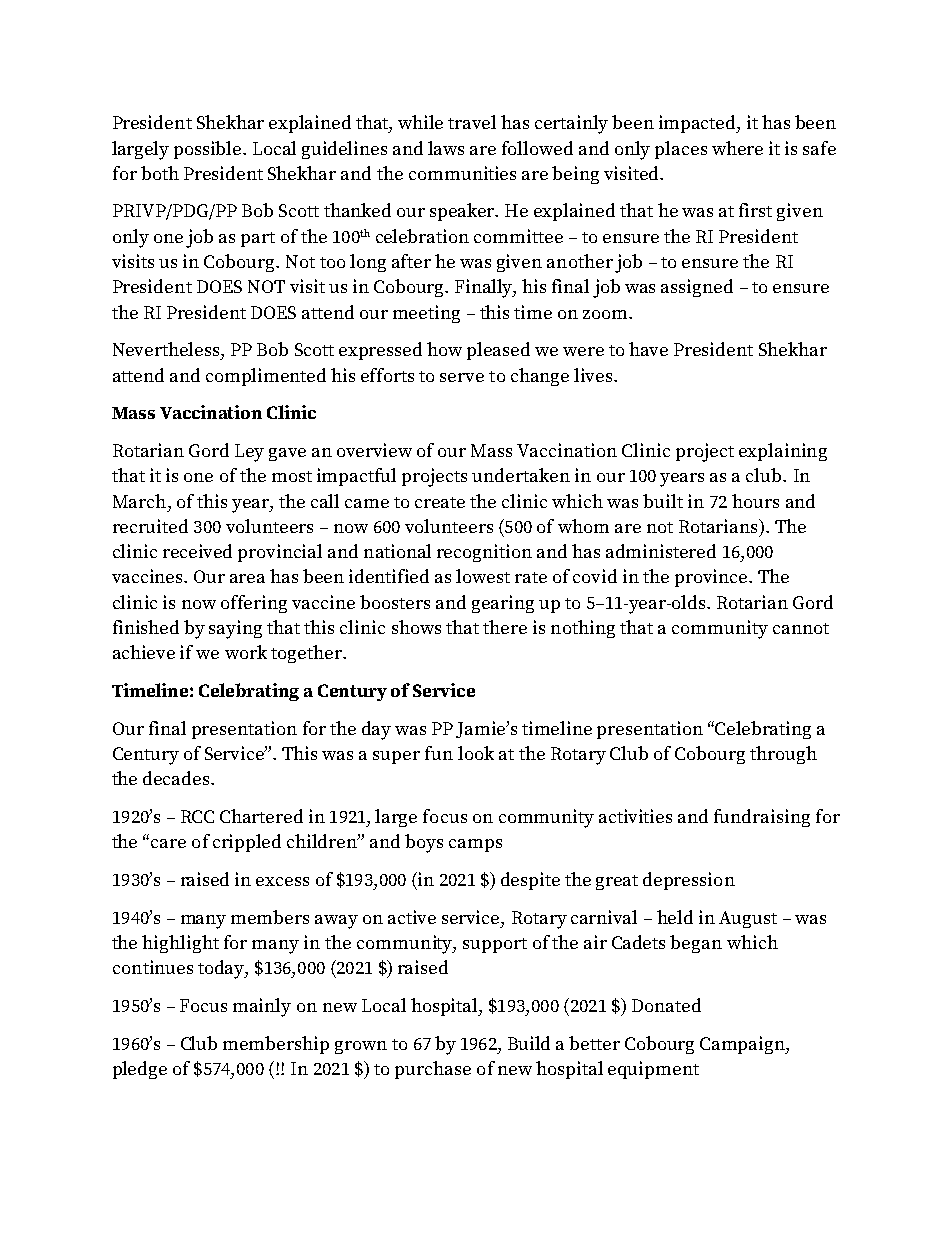  What do you see at coordinates (529, 1043) in the document?
I see `Build` at bounding box center [529, 1043].
